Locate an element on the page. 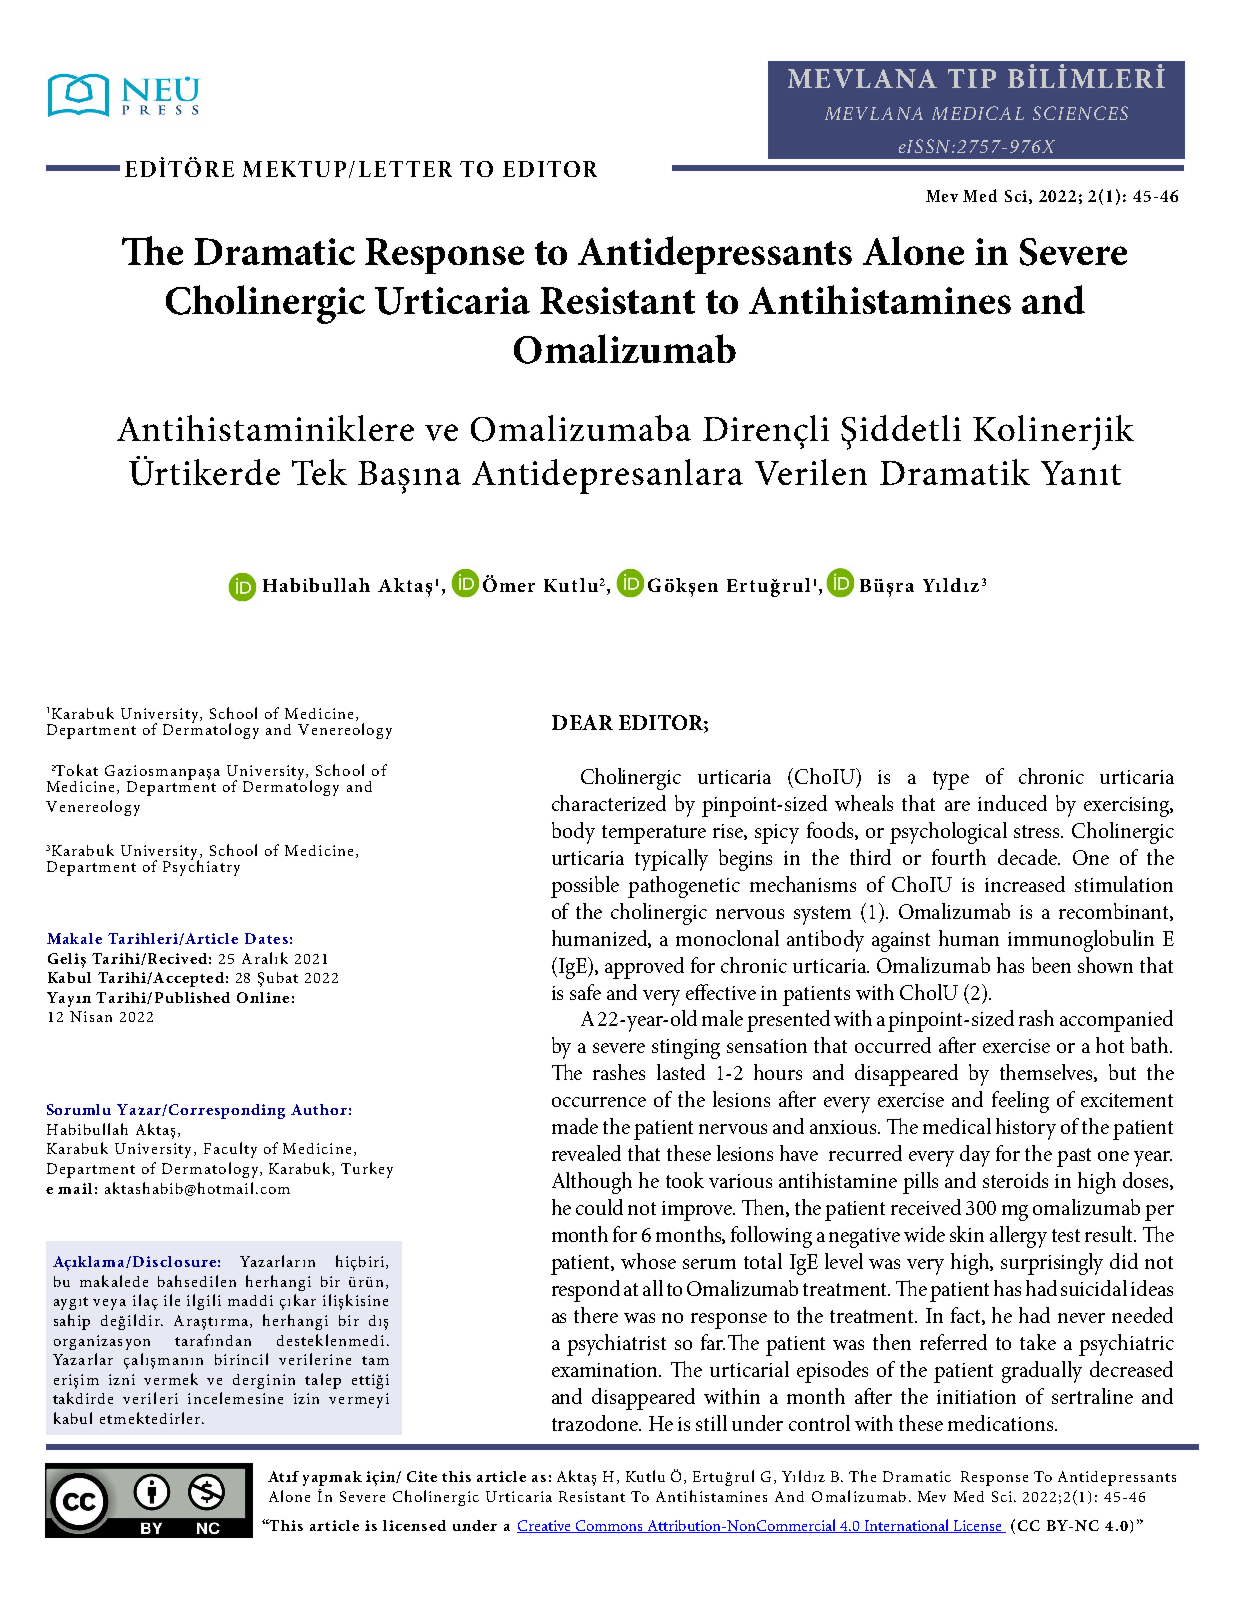 Image resolution: width=1249 pixels, height=1617 pixels. SCIENCES is located at coordinates (1080, 113).
